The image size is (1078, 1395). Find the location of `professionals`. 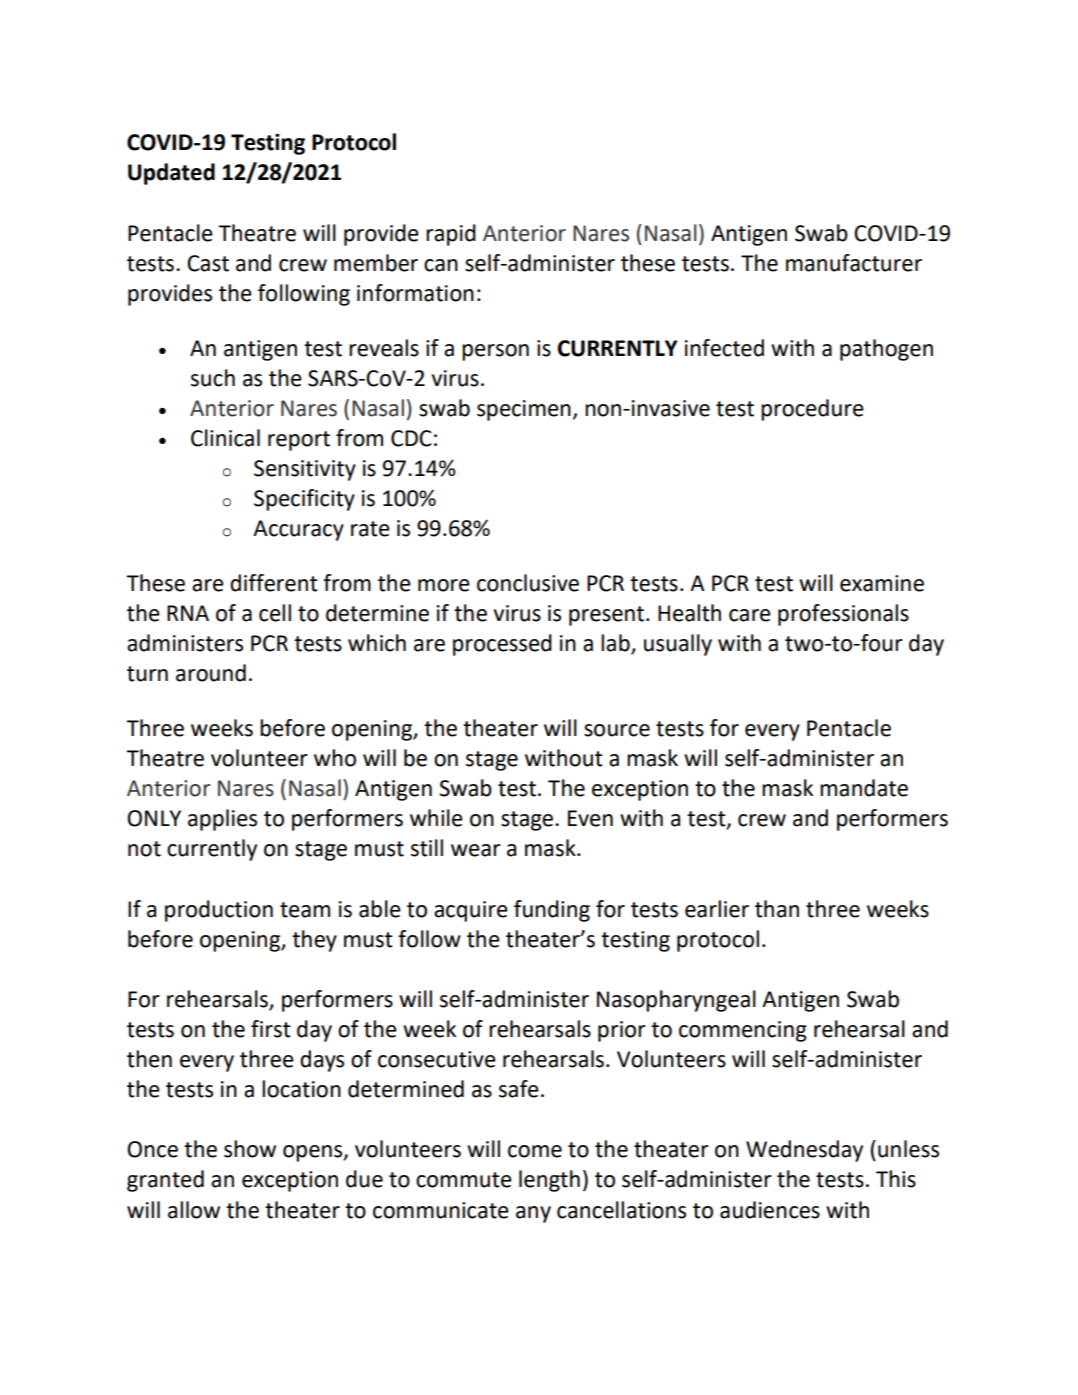

professionals is located at coordinates (843, 615).
